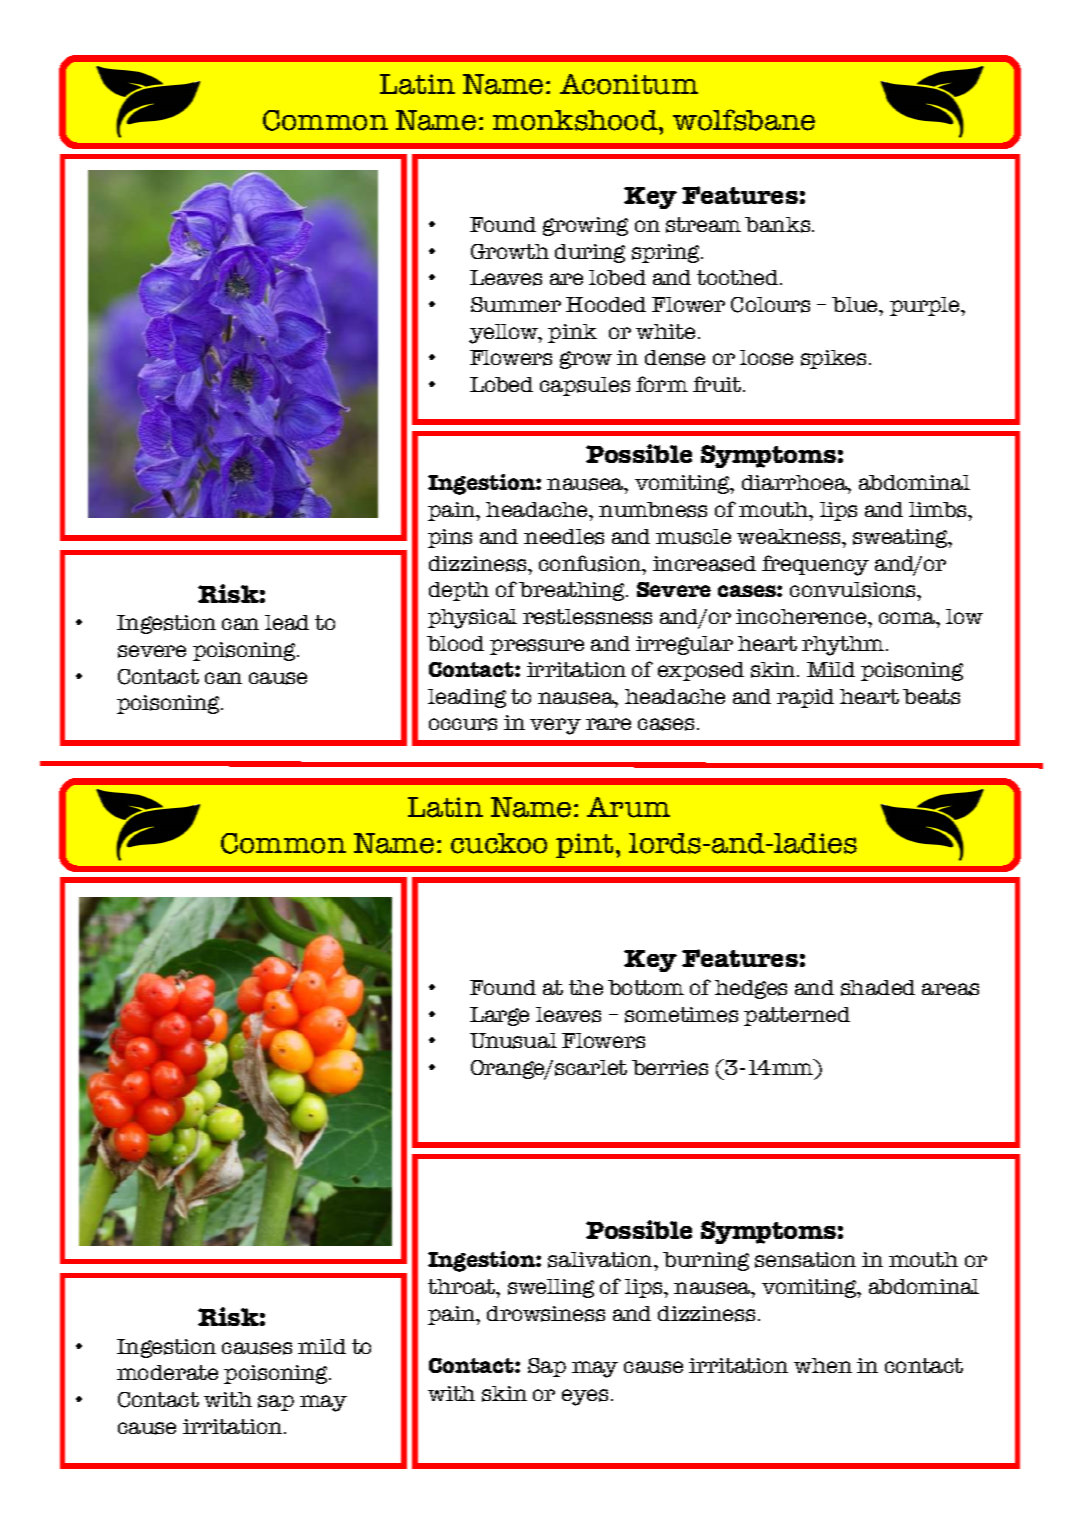 This screenshot has width=1083, height=1531. What do you see at coordinates (823, 1365) in the screenshot?
I see `when` at bounding box center [823, 1365].
